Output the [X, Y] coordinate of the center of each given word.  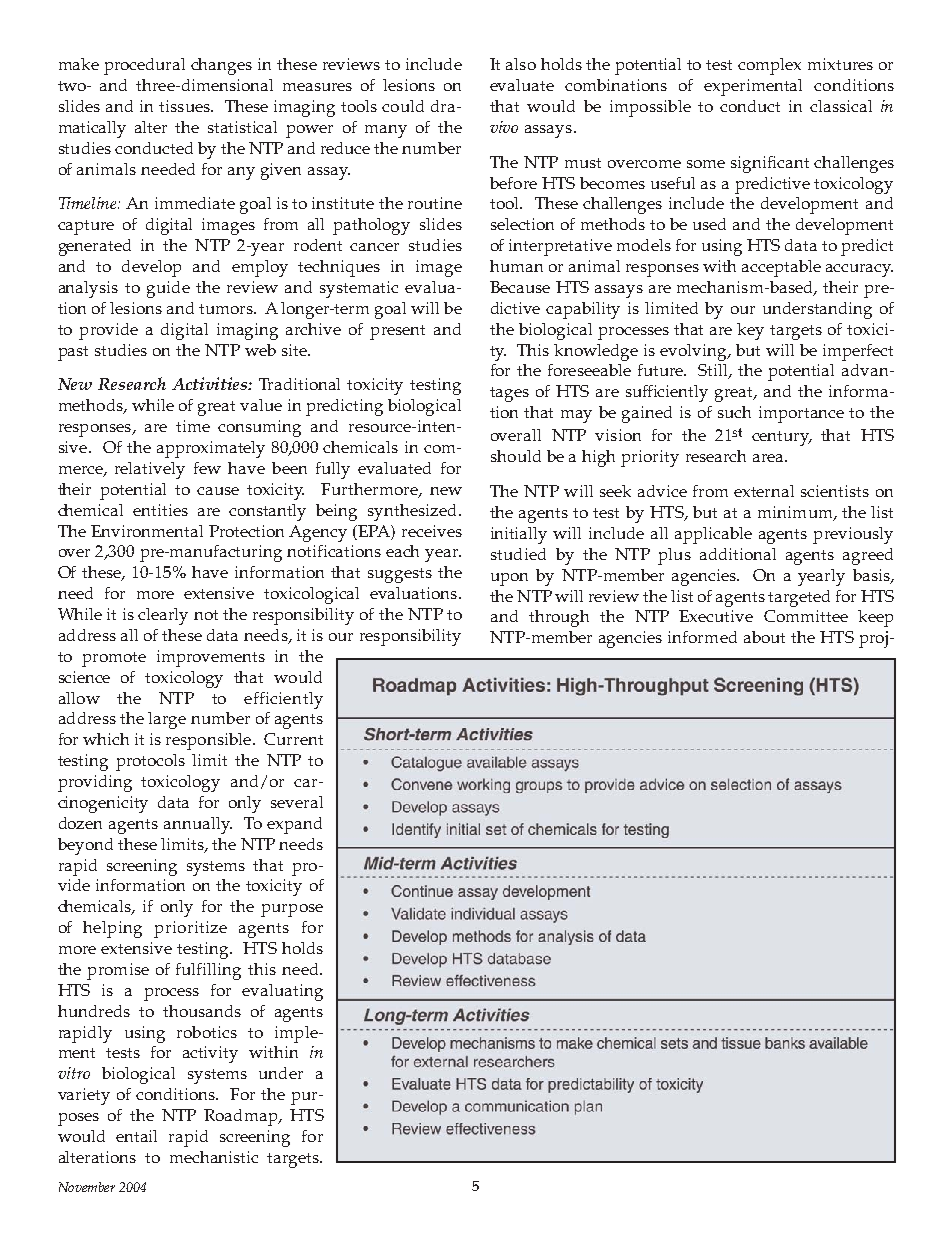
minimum [796, 513]
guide [168, 289]
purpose [292, 910]
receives [432, 531]
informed [702, 637]
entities [160, 510]
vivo [504, 127]
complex [769, 66]
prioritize [190, 929]
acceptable [781, 268]
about [764, 637]
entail [136, 1136]
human [516, 266]
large [167, 720]
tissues [185, 106]
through [559, 618]
